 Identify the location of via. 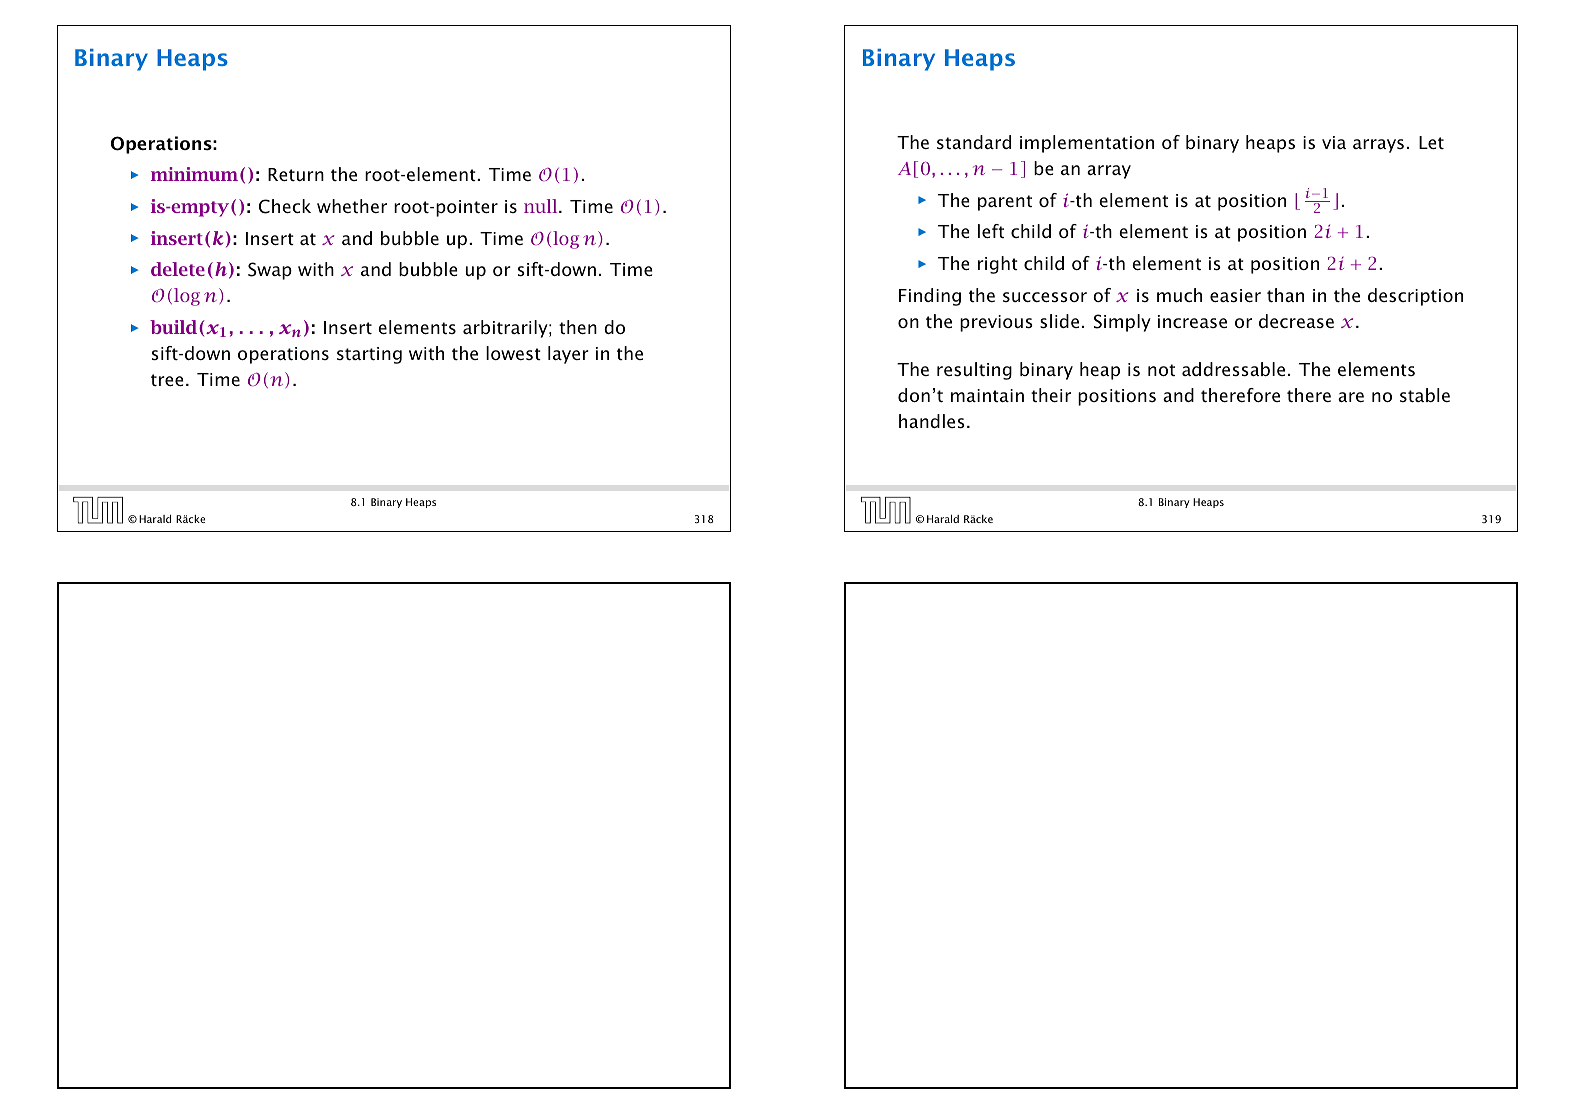
(1334, 142).
